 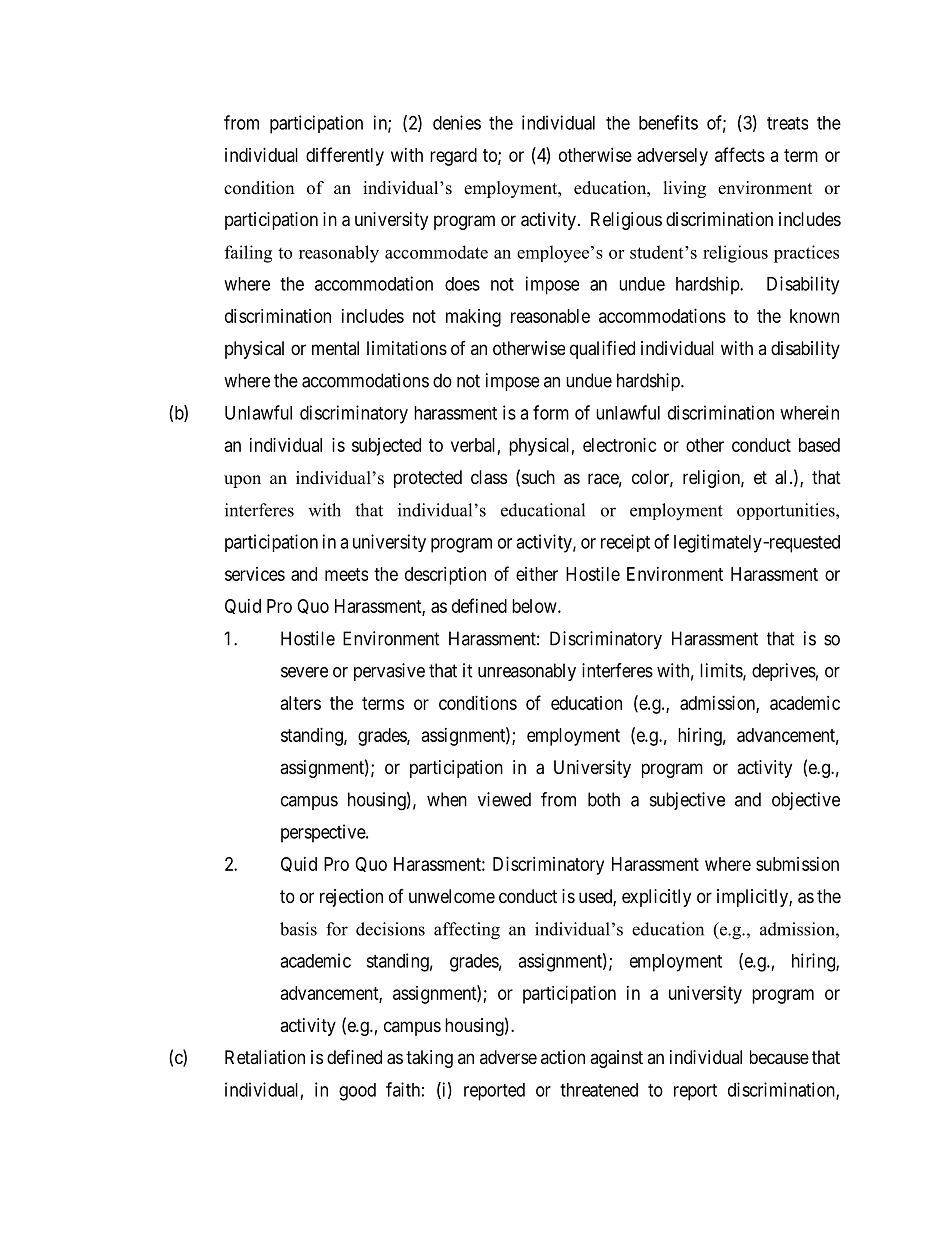 What do you see at coordinates (504, 799) in the screenshot?
I see `viewed` at bounding box center [504, 799].
